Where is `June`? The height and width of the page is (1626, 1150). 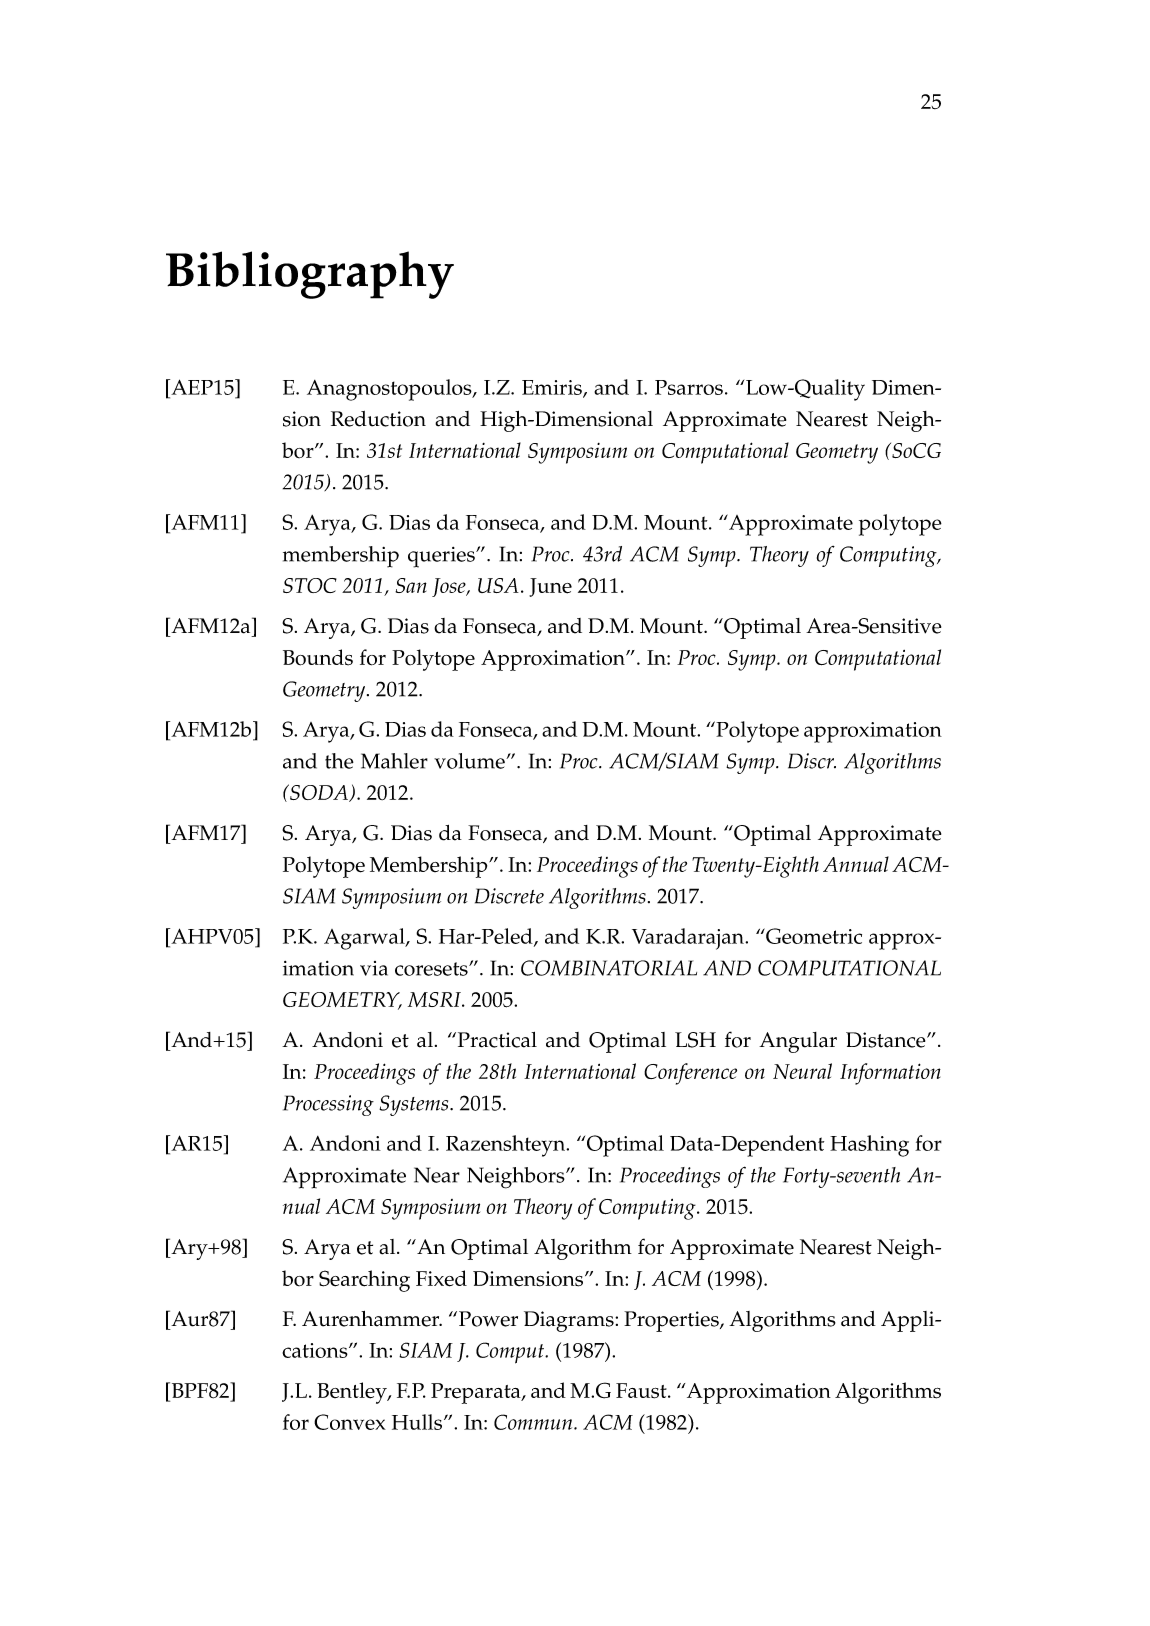
June is located at coordinates (550, 587).
